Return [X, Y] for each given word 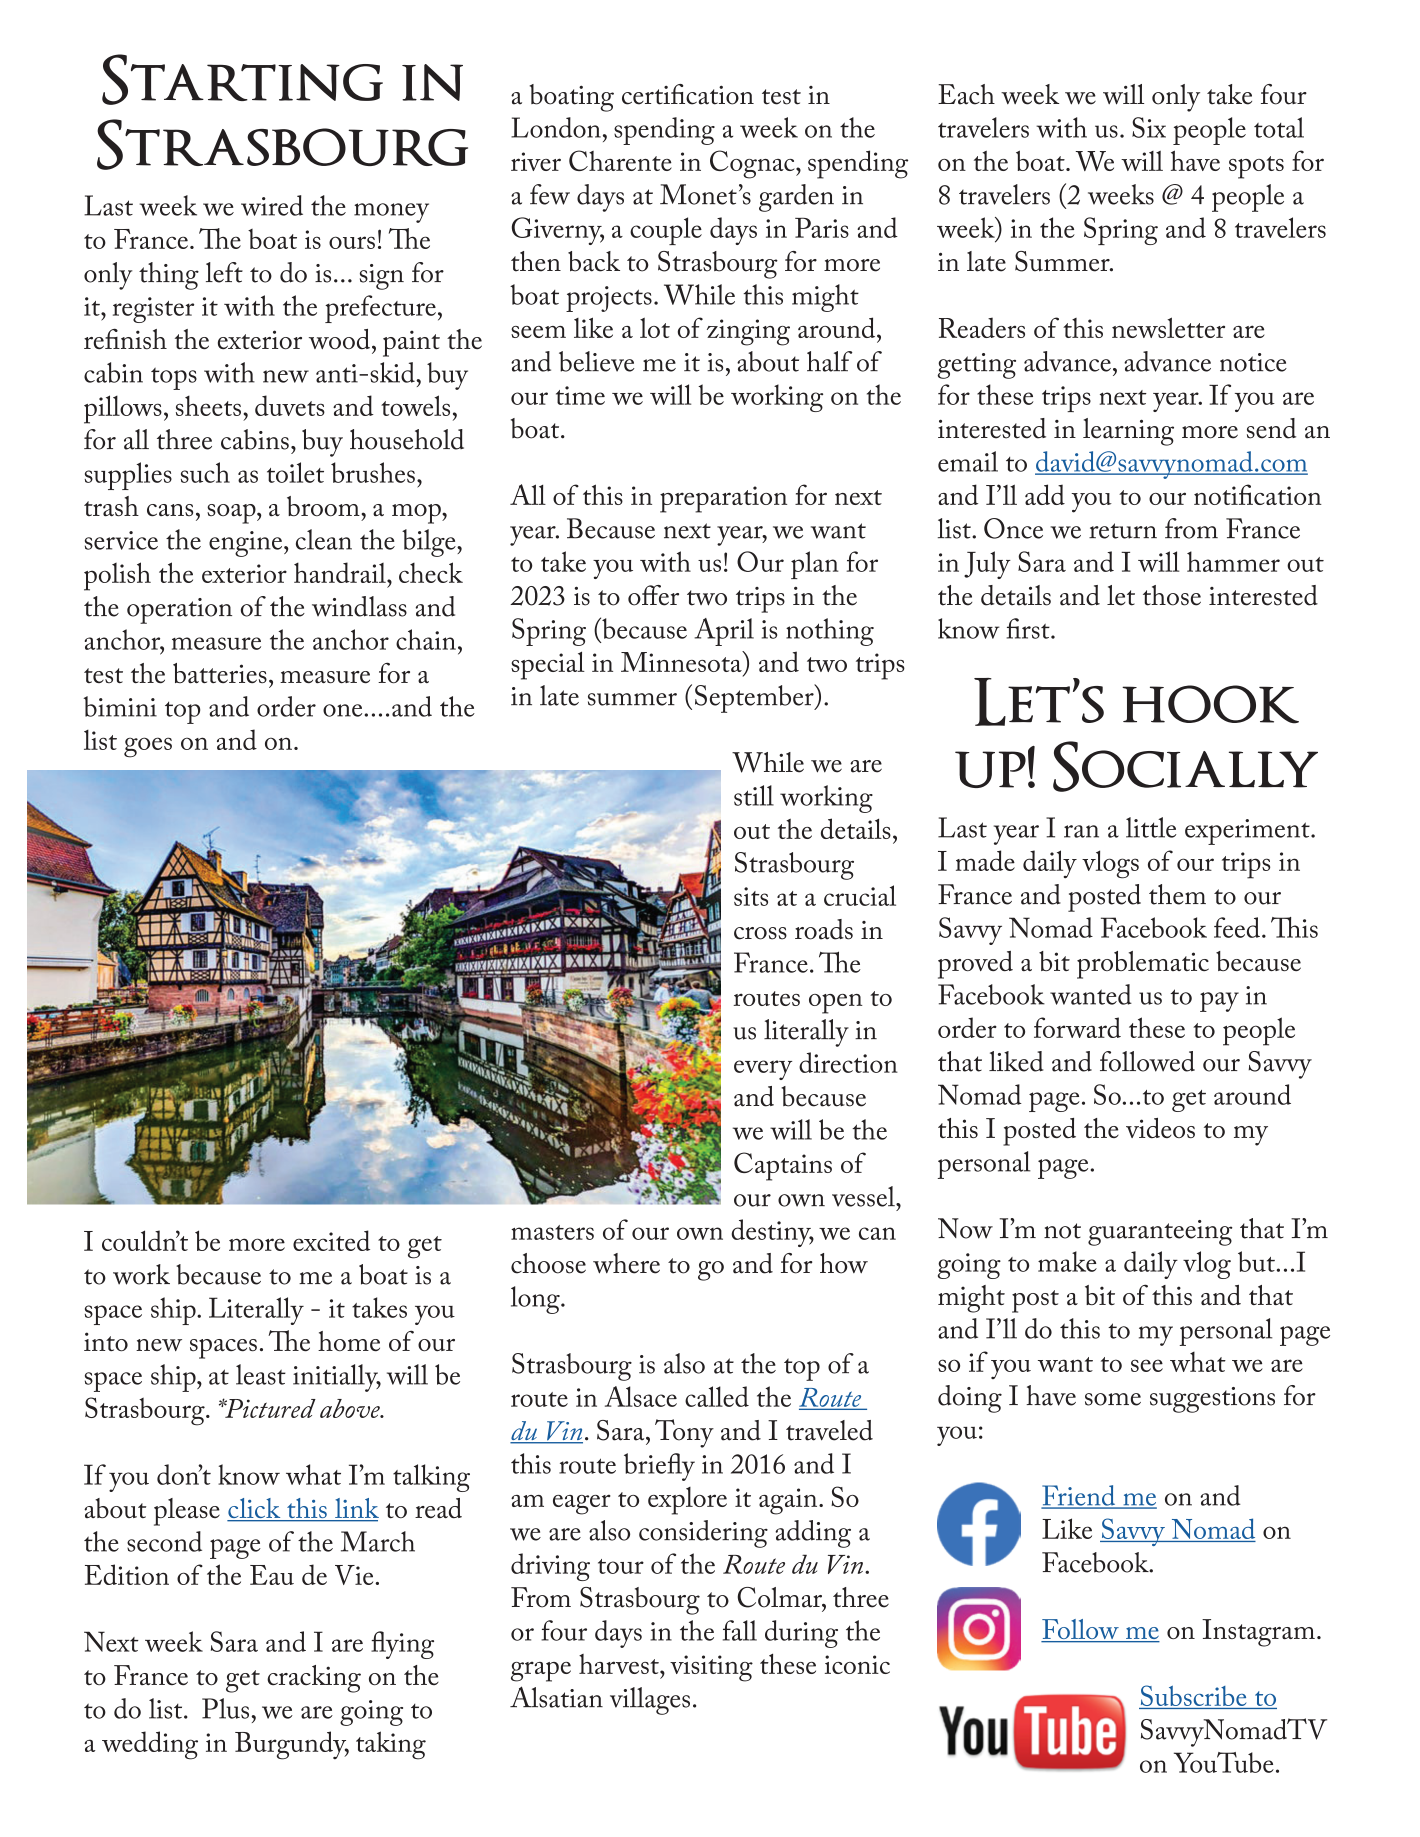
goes [148, 747]
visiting [711, 1668]
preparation [723, 499]
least [261, 1374]
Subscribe [1194, 1697]
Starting [242, 79]
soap [232, 514]
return [1123, 531]
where [626, 1263]
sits [751, 896]
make [1067, 1261]
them [1177, 894]
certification [688, 94]
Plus [227, 1708]
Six [1149, 127]
